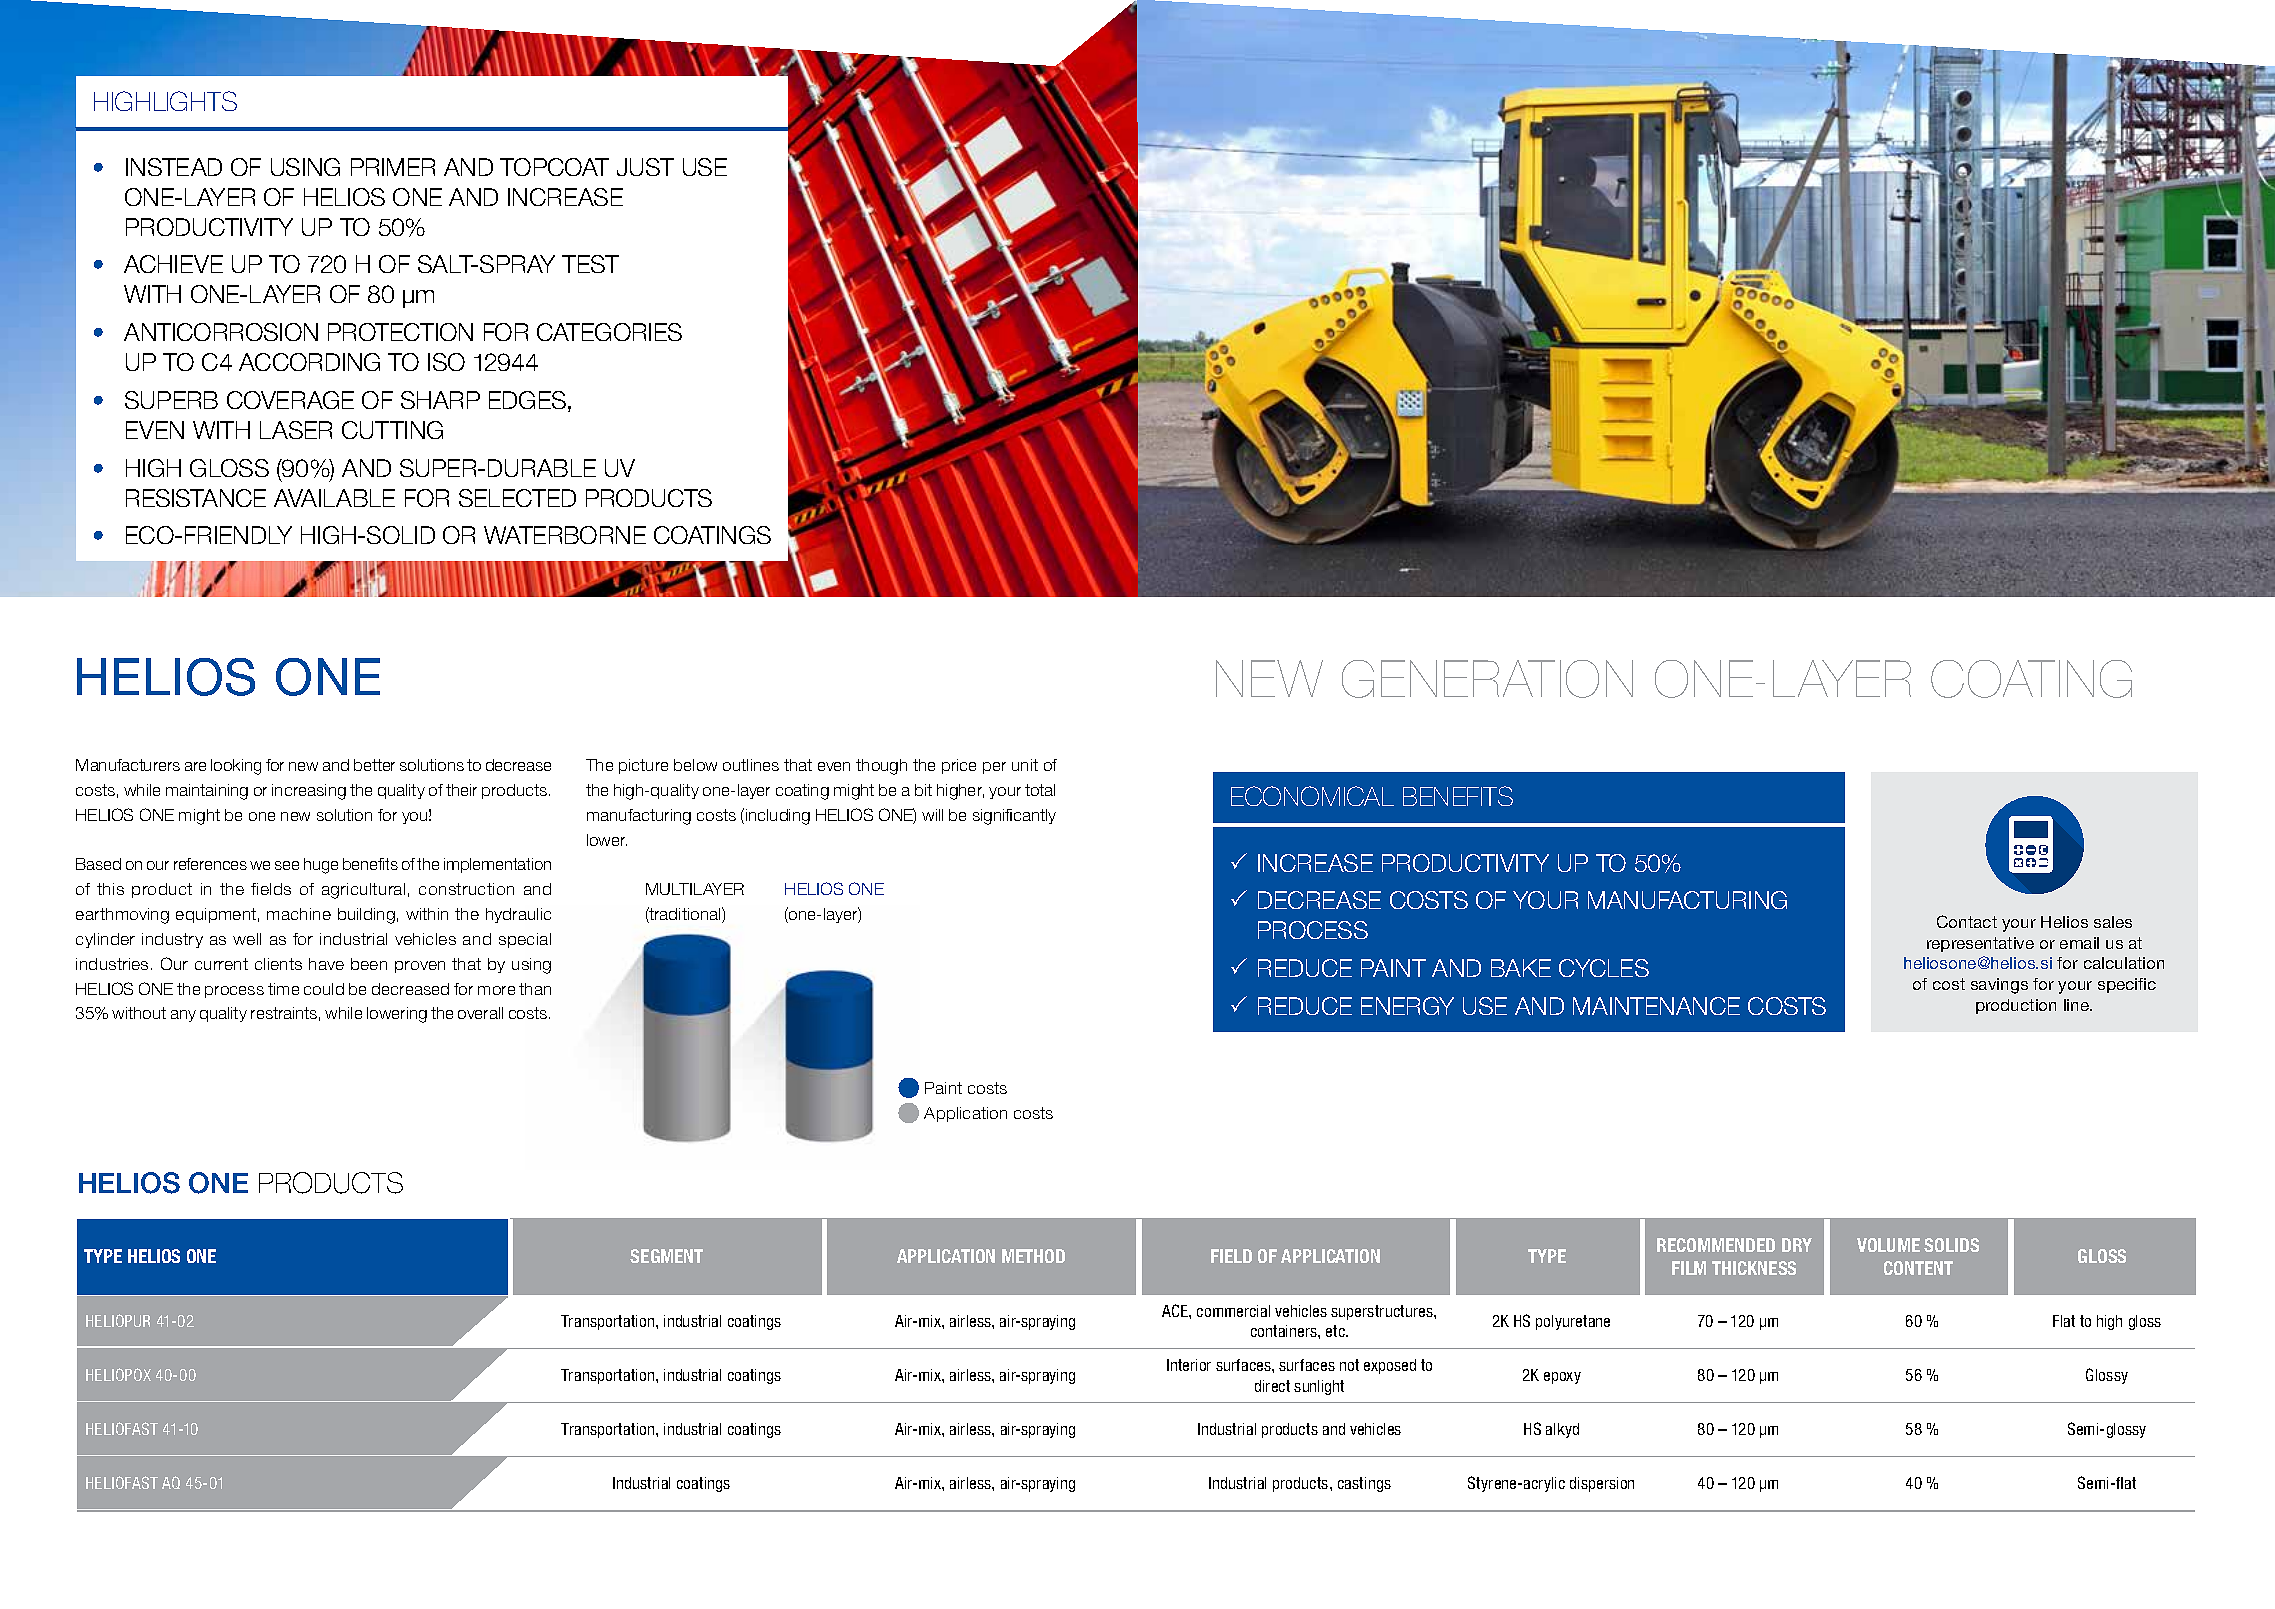  Describe the element at coordinates (666, 1256) in the screenshot. I see `SEGMENT` at that location.
